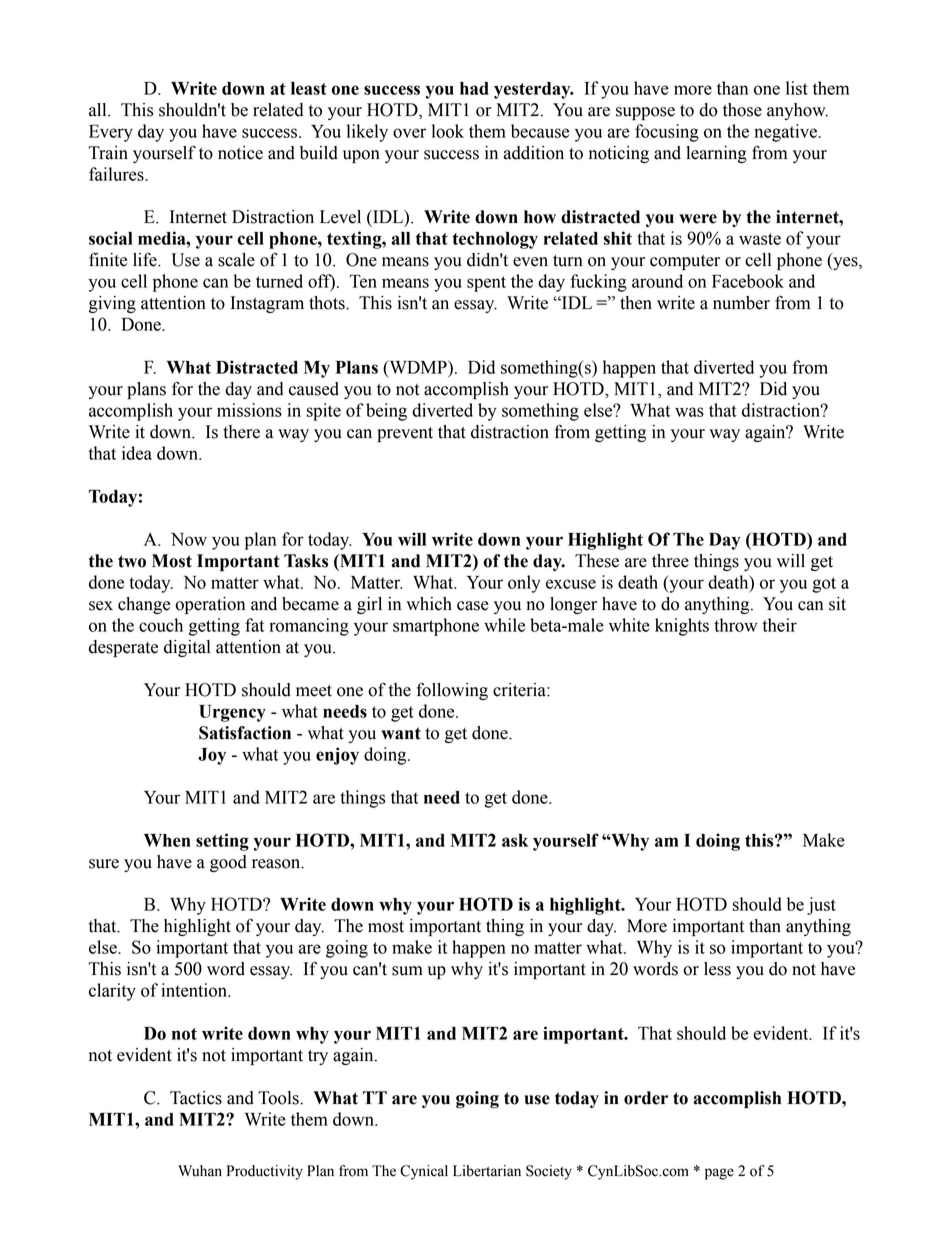 The height and width of the screenshot is (1233, 952). What do you see at coordinates (821, 906) in the screenshot?
I see `just` at bounding box center [821, 906].
